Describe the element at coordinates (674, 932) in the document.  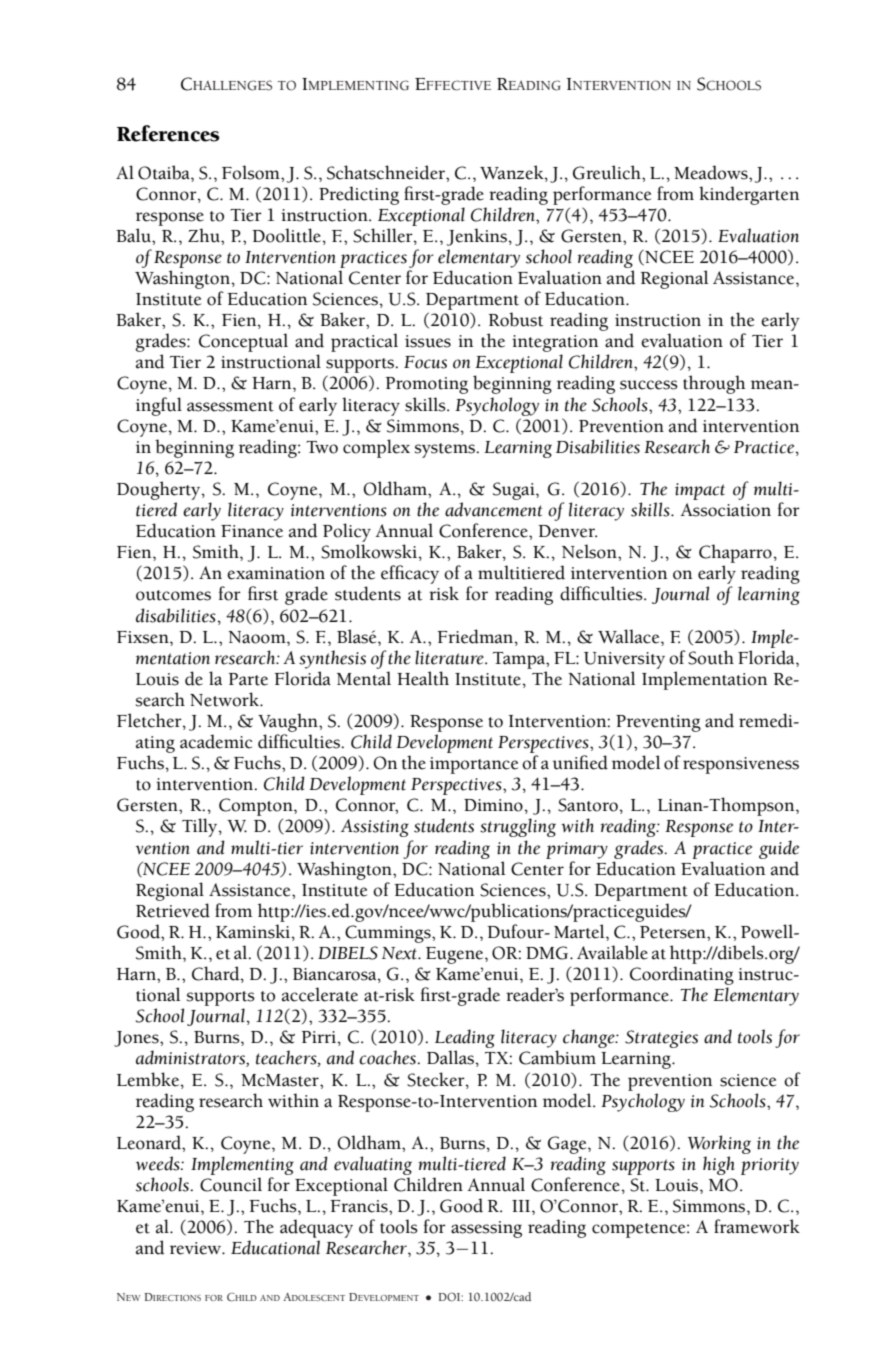
I see `Petersen` at that location.
